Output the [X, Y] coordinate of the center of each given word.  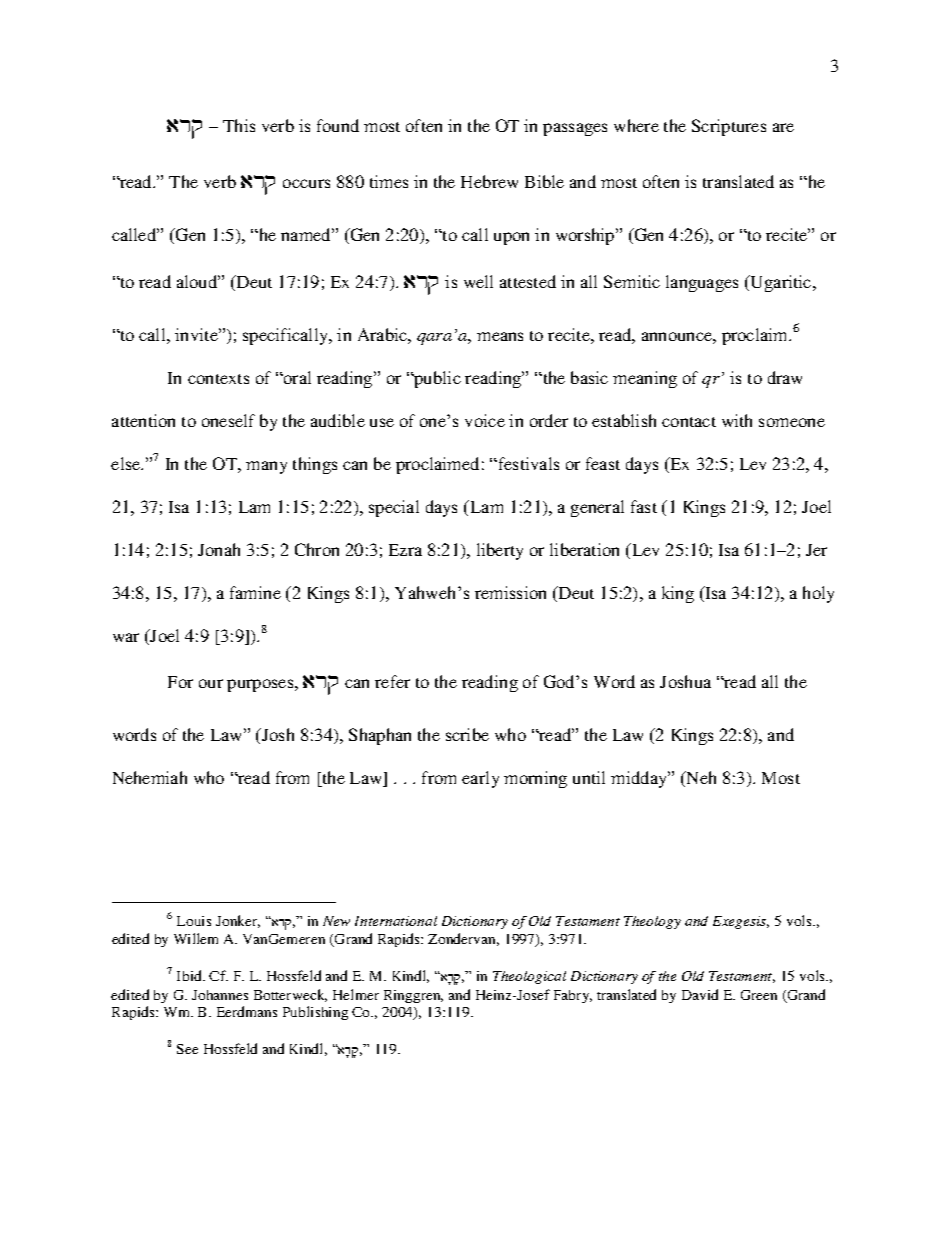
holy [818, 594]
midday [640, 779]
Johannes [220, 995]
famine [255, 592]
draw [785, 377]
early [480, 779]
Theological [529, 977]
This [239, 125]
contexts [218, 379]
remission [510, 592]
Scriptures [729, 127]
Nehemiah [150, 777]
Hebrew [489, 181]
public [436, 379]
